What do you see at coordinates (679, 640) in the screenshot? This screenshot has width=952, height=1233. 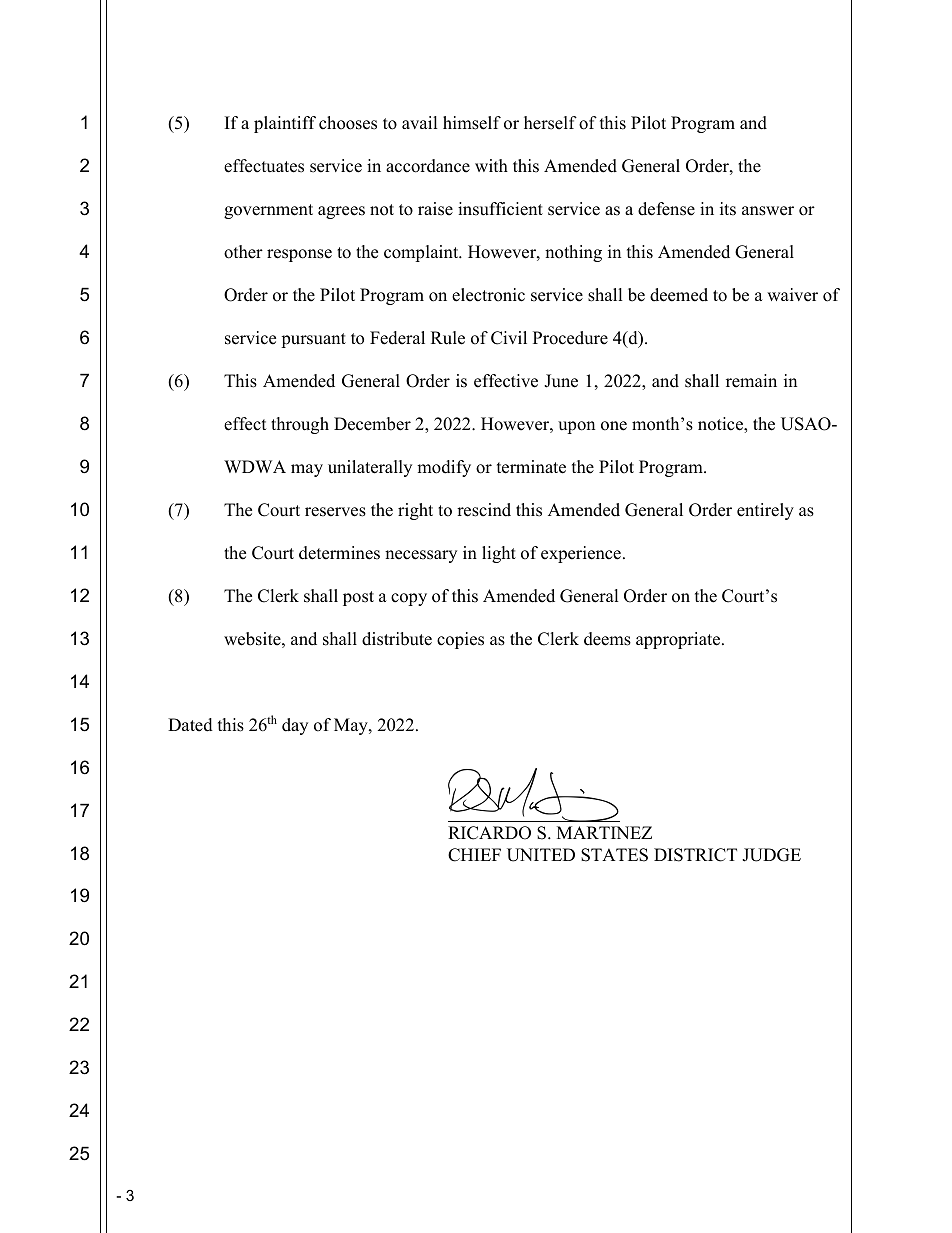 I see `appropriate` at bounding box center [679, 640].
